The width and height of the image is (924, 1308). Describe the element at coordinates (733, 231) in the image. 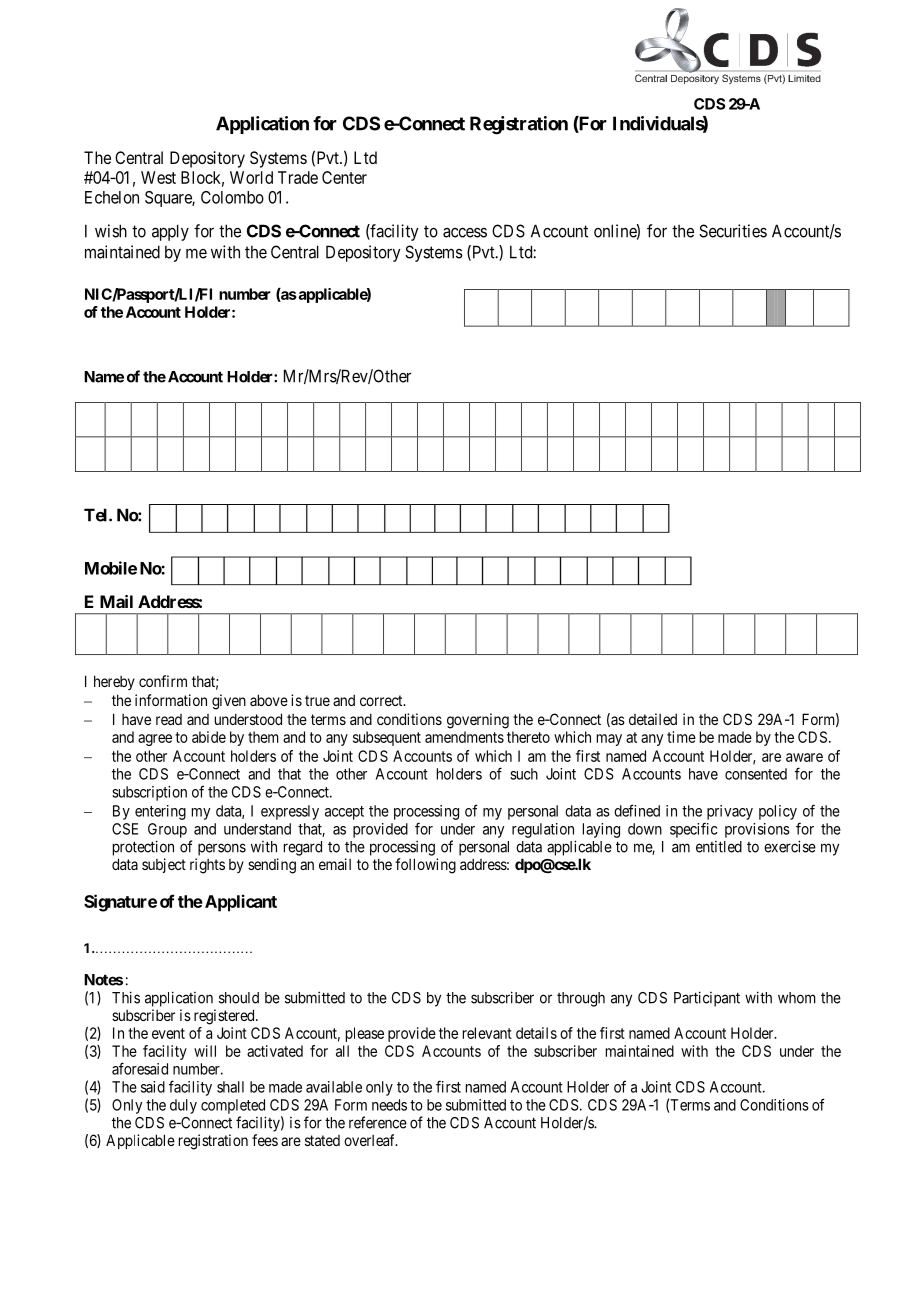

I see `Securities` at that location.
